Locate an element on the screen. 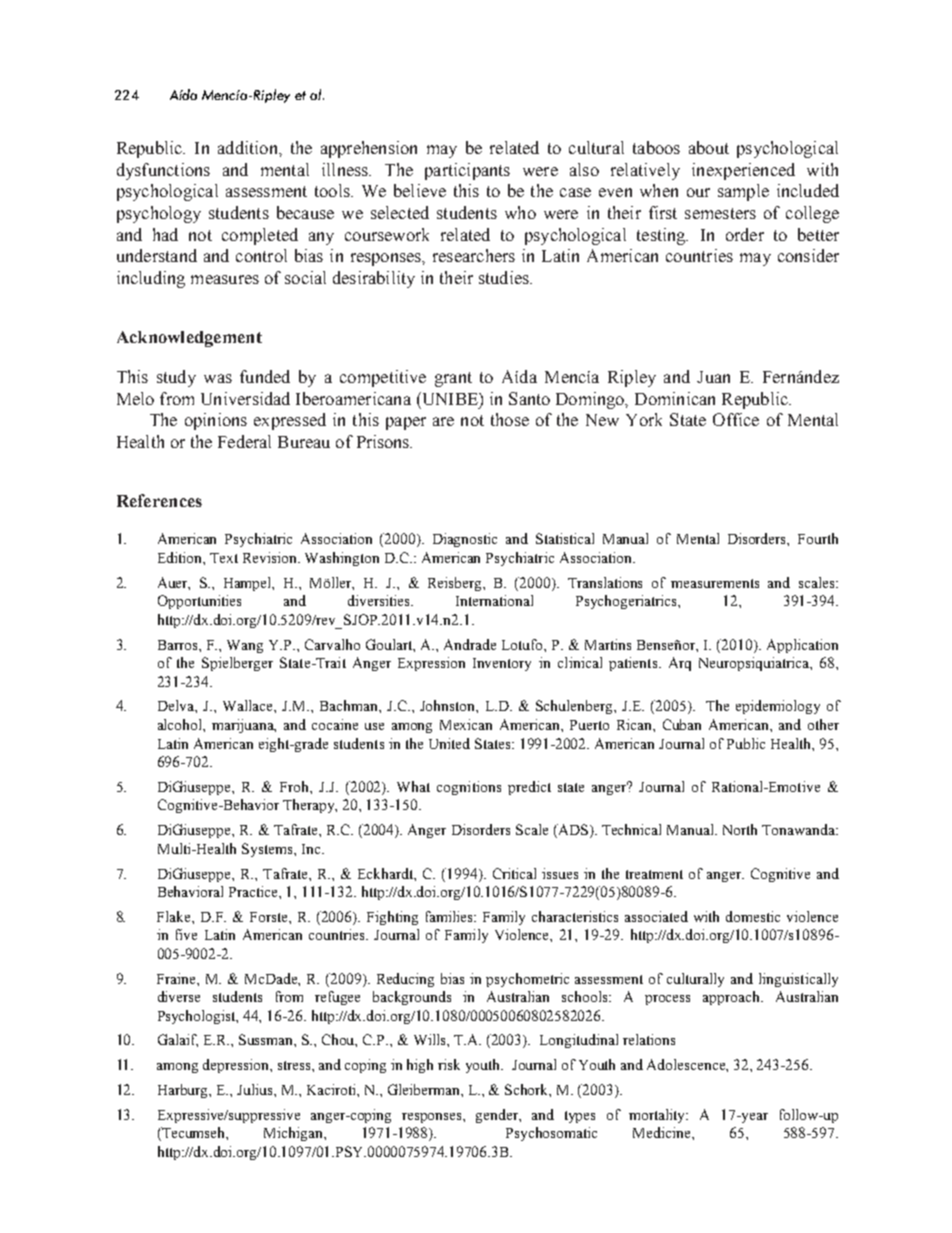 The image size is (952, 1233). References is located at coordinates (159, 500).
